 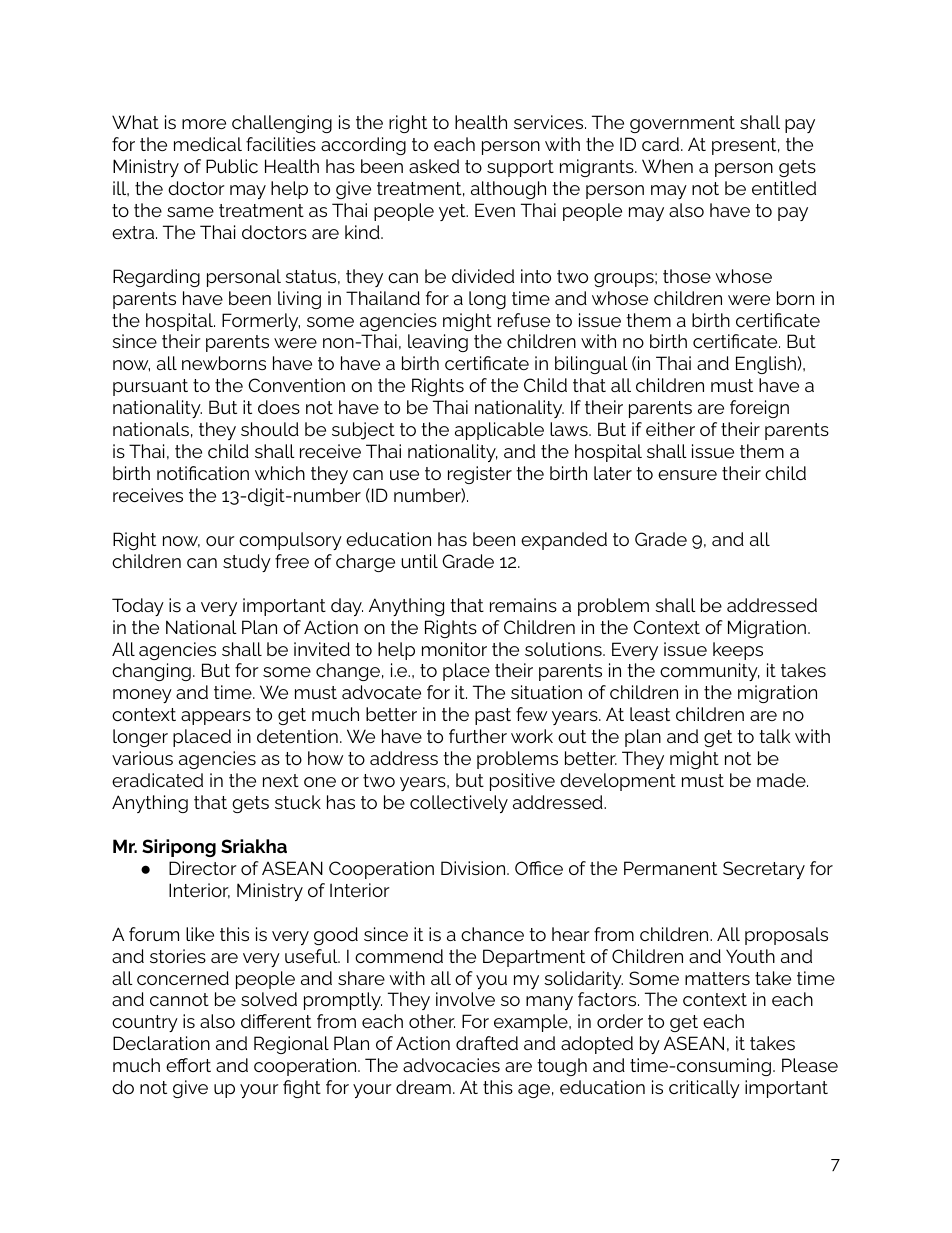 I want to click on keeps, so click(x=738, y=651).
